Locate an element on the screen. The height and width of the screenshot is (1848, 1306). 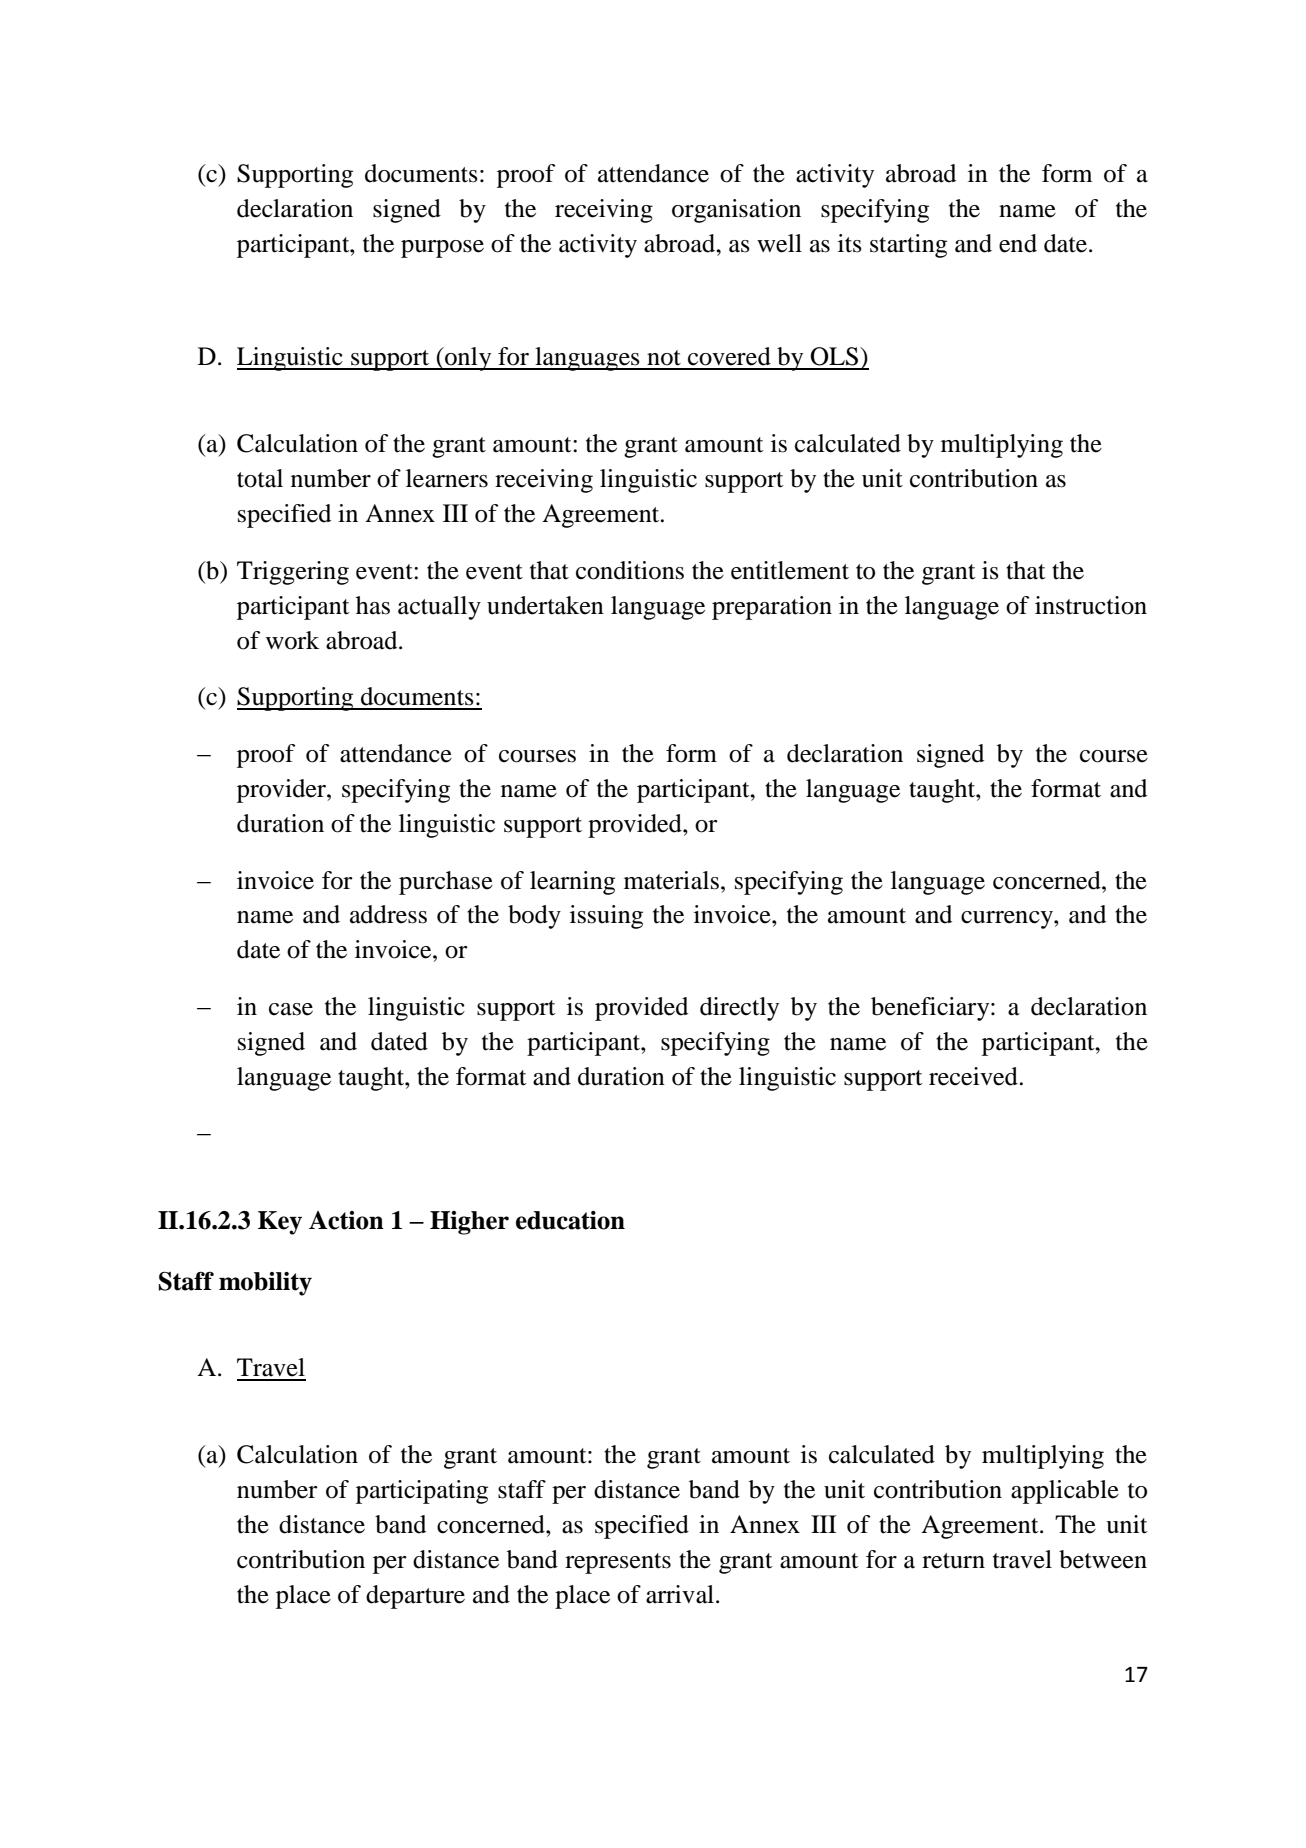
address is located at coordinates (388, 914).
